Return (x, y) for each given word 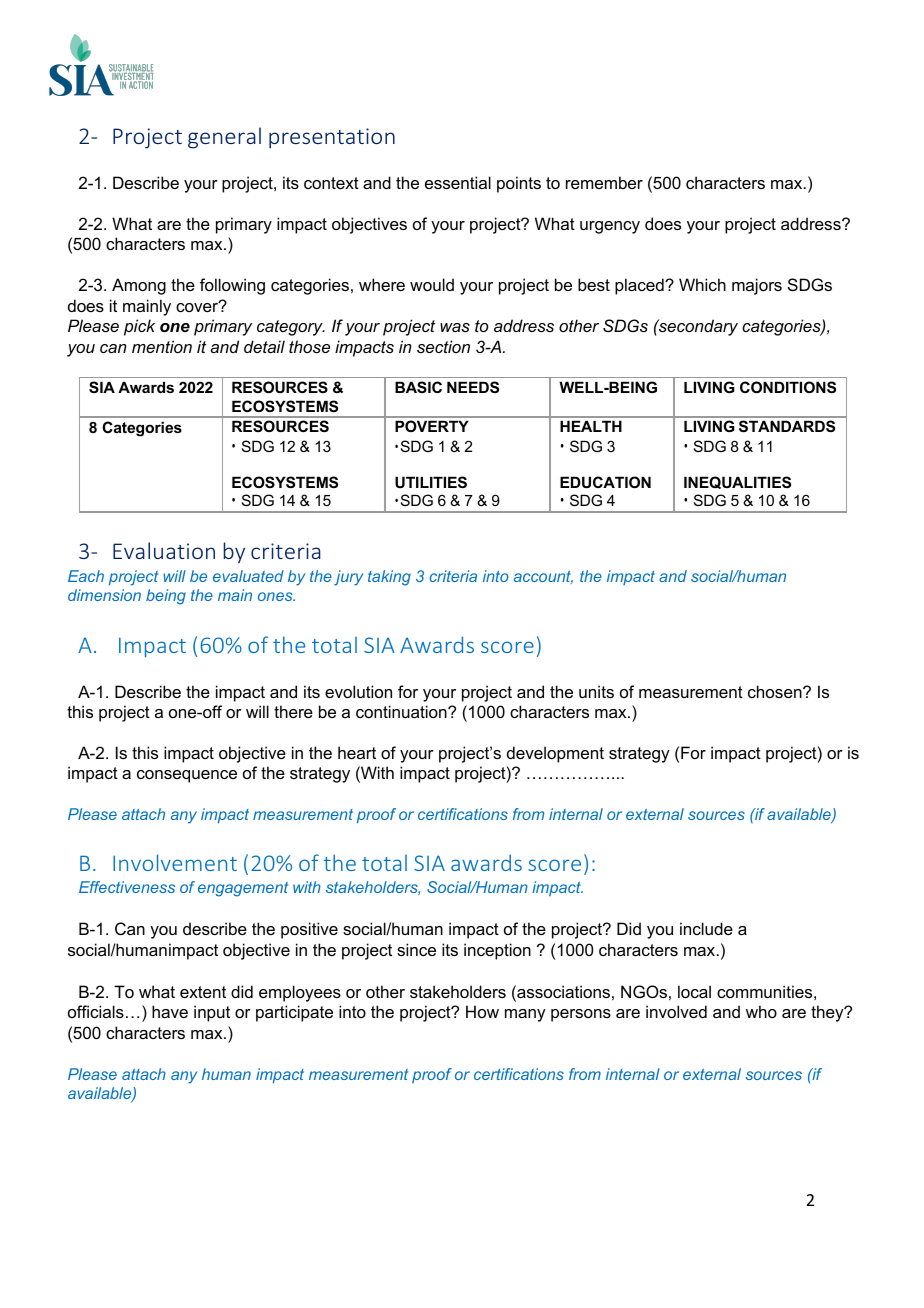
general (224, 138)
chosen (776, 691)
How (482, 1011)
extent (203, 992)
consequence (187, 776)
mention (162, 346)
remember (604, 182)
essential (458, 182)
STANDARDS (787, 426)
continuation (402, 711)
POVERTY (432, 426)
